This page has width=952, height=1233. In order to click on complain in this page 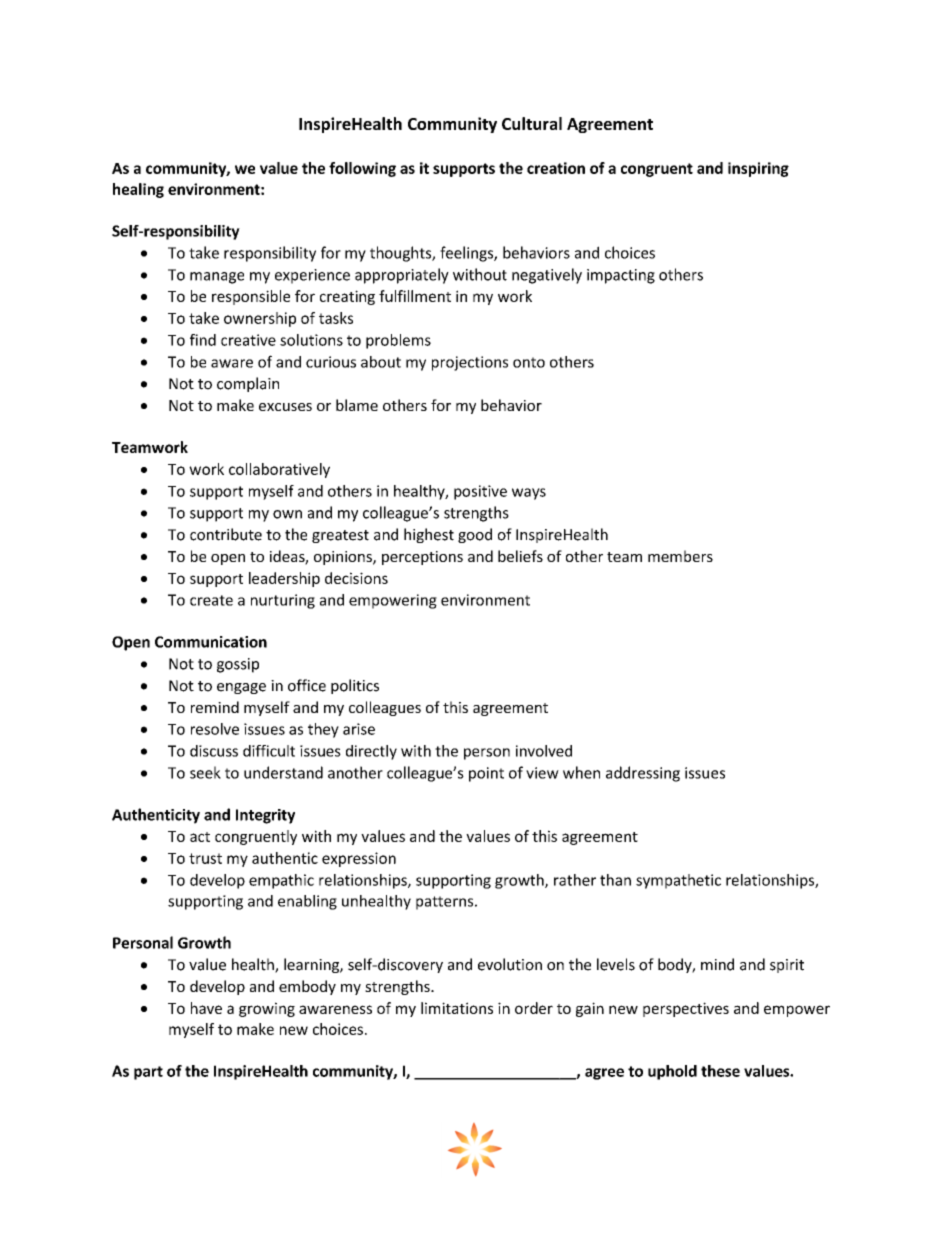, I will do `click(248, 384)`.
